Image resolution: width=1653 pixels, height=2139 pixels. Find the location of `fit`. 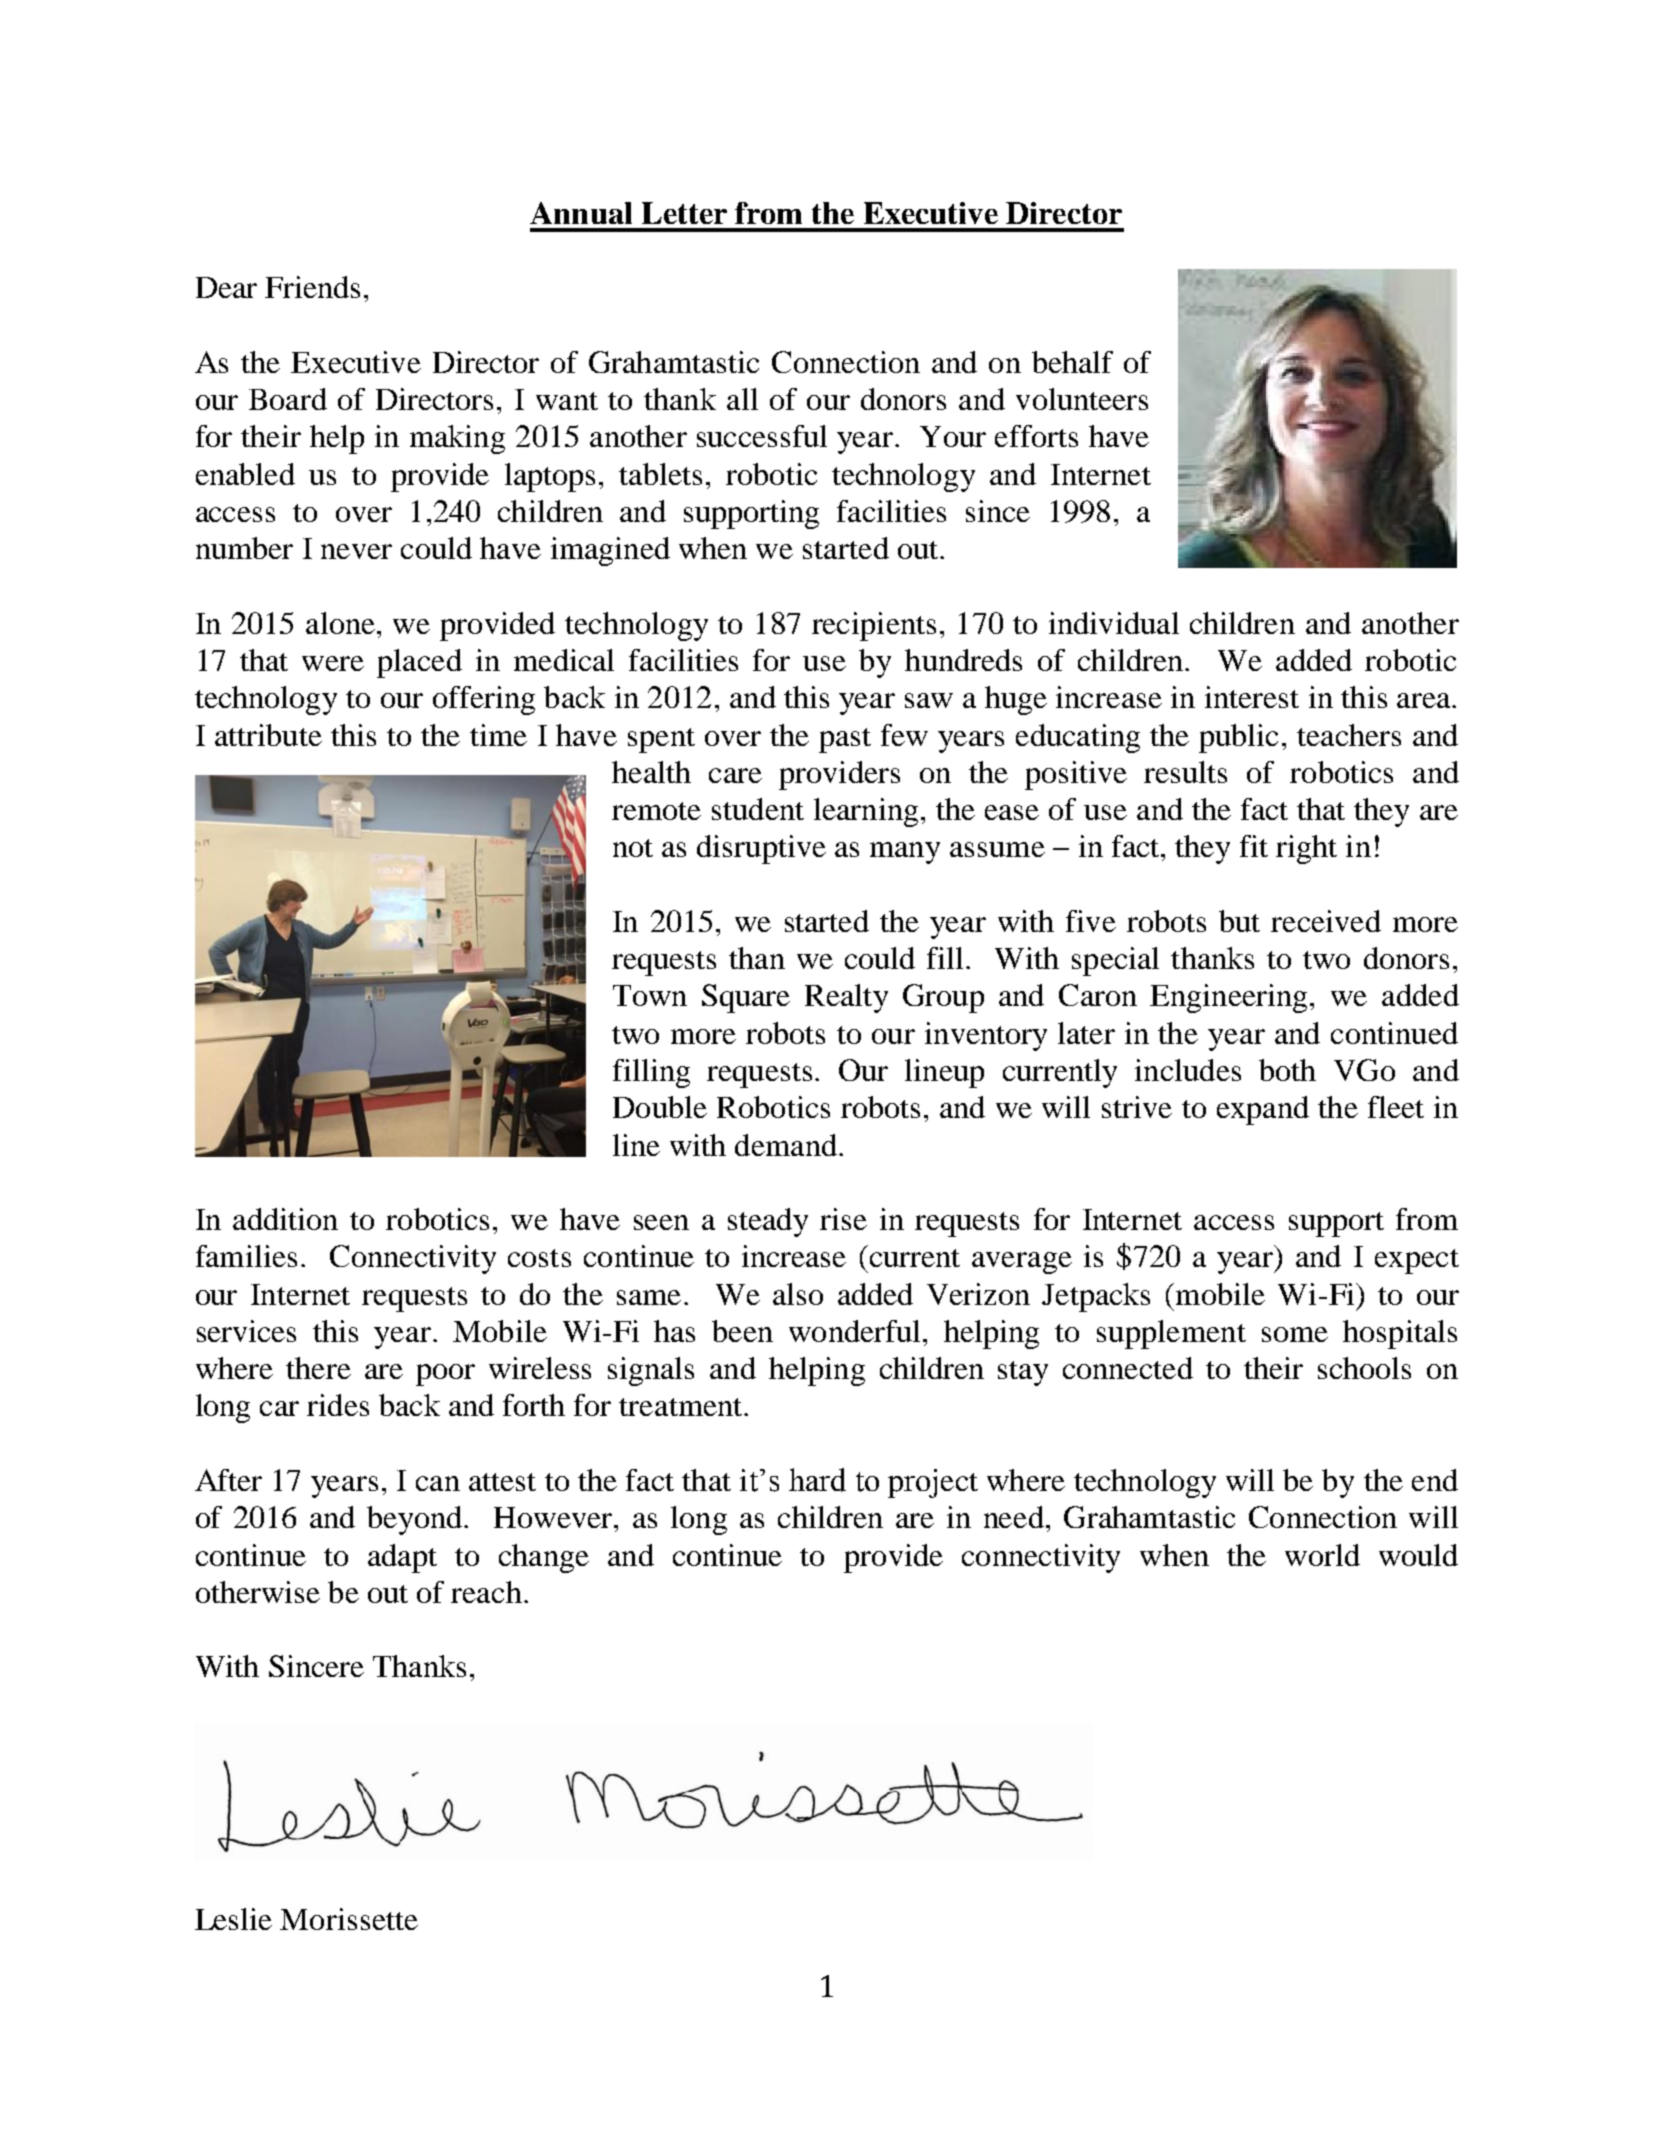

fit is located at coordinates (1254, 846).
